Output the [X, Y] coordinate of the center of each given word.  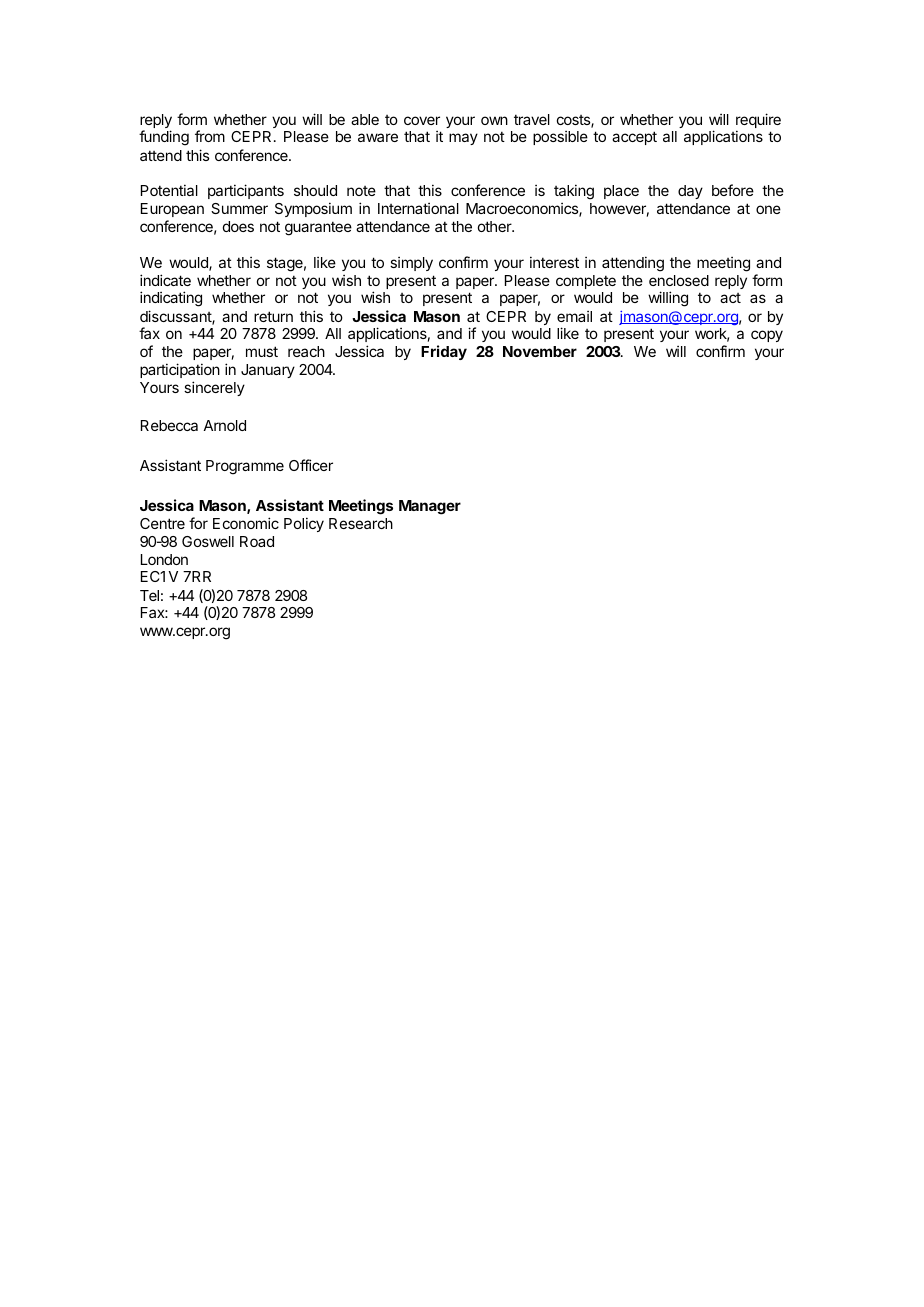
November [540, 351]
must [262, 351]
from [210, 136]
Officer [311, 465]
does [238, 226]
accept [634, 138]
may [463, 139]
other [496, 226]
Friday [444, 352]
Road [257, 541]
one [768, 209]
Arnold [224, 425]
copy [767, 336]
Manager [430, 507]
